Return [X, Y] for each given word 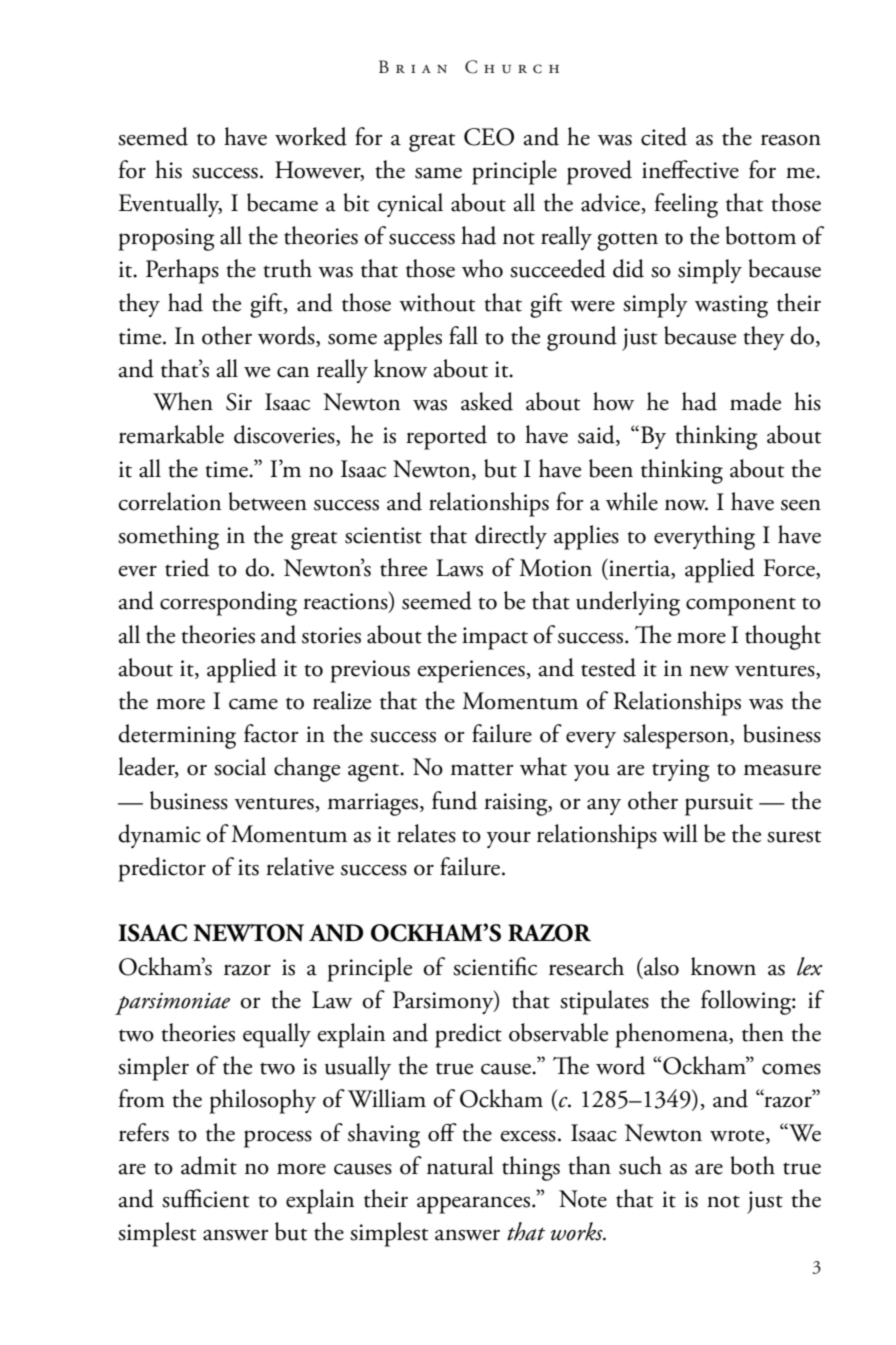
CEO [489, 137]
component [741, 606]
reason [791, 140]
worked [311, 136]
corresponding [228, 603]
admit [209, 1165]
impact [495, 638]
